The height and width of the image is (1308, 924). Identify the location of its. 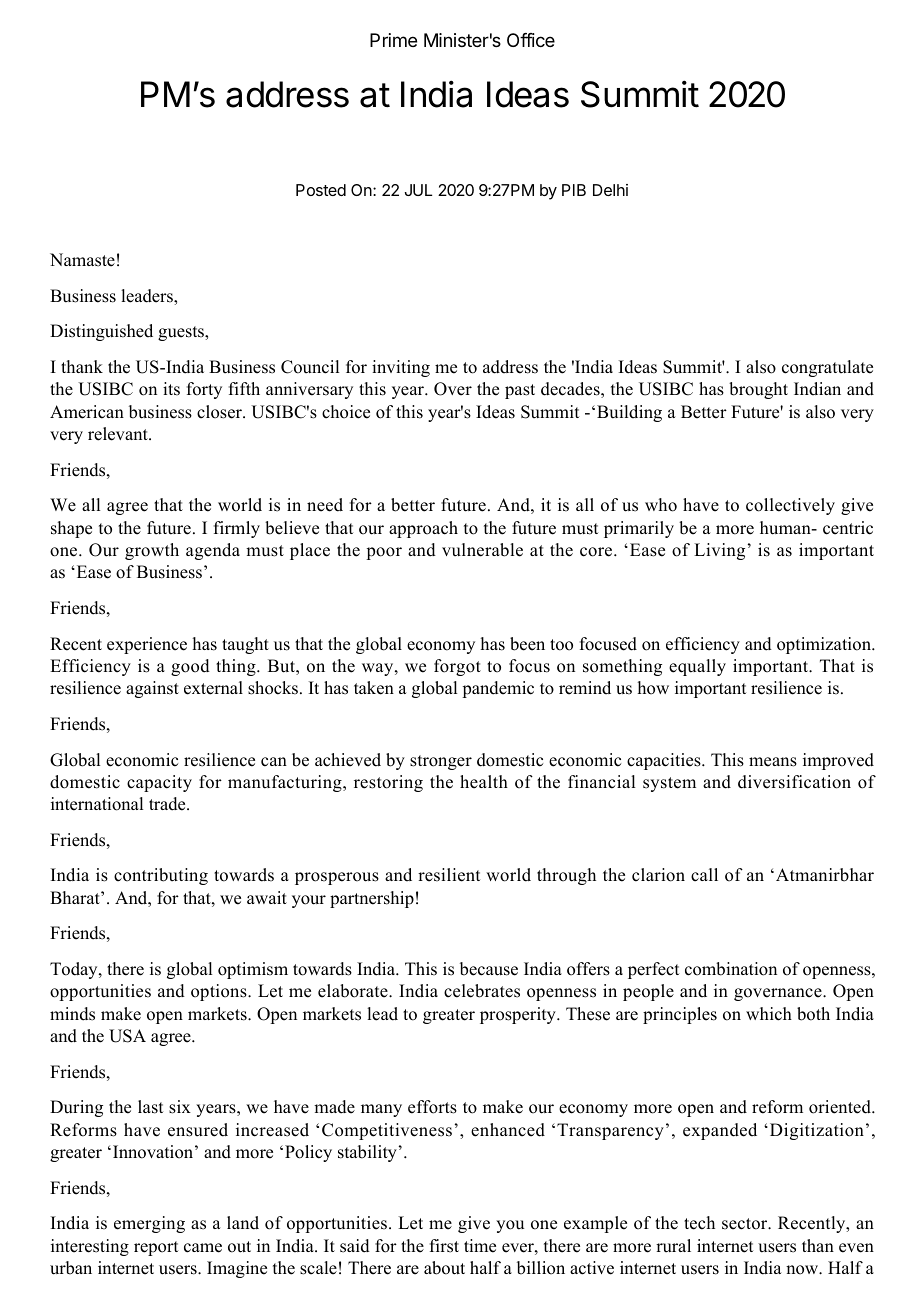
(171, 389).
